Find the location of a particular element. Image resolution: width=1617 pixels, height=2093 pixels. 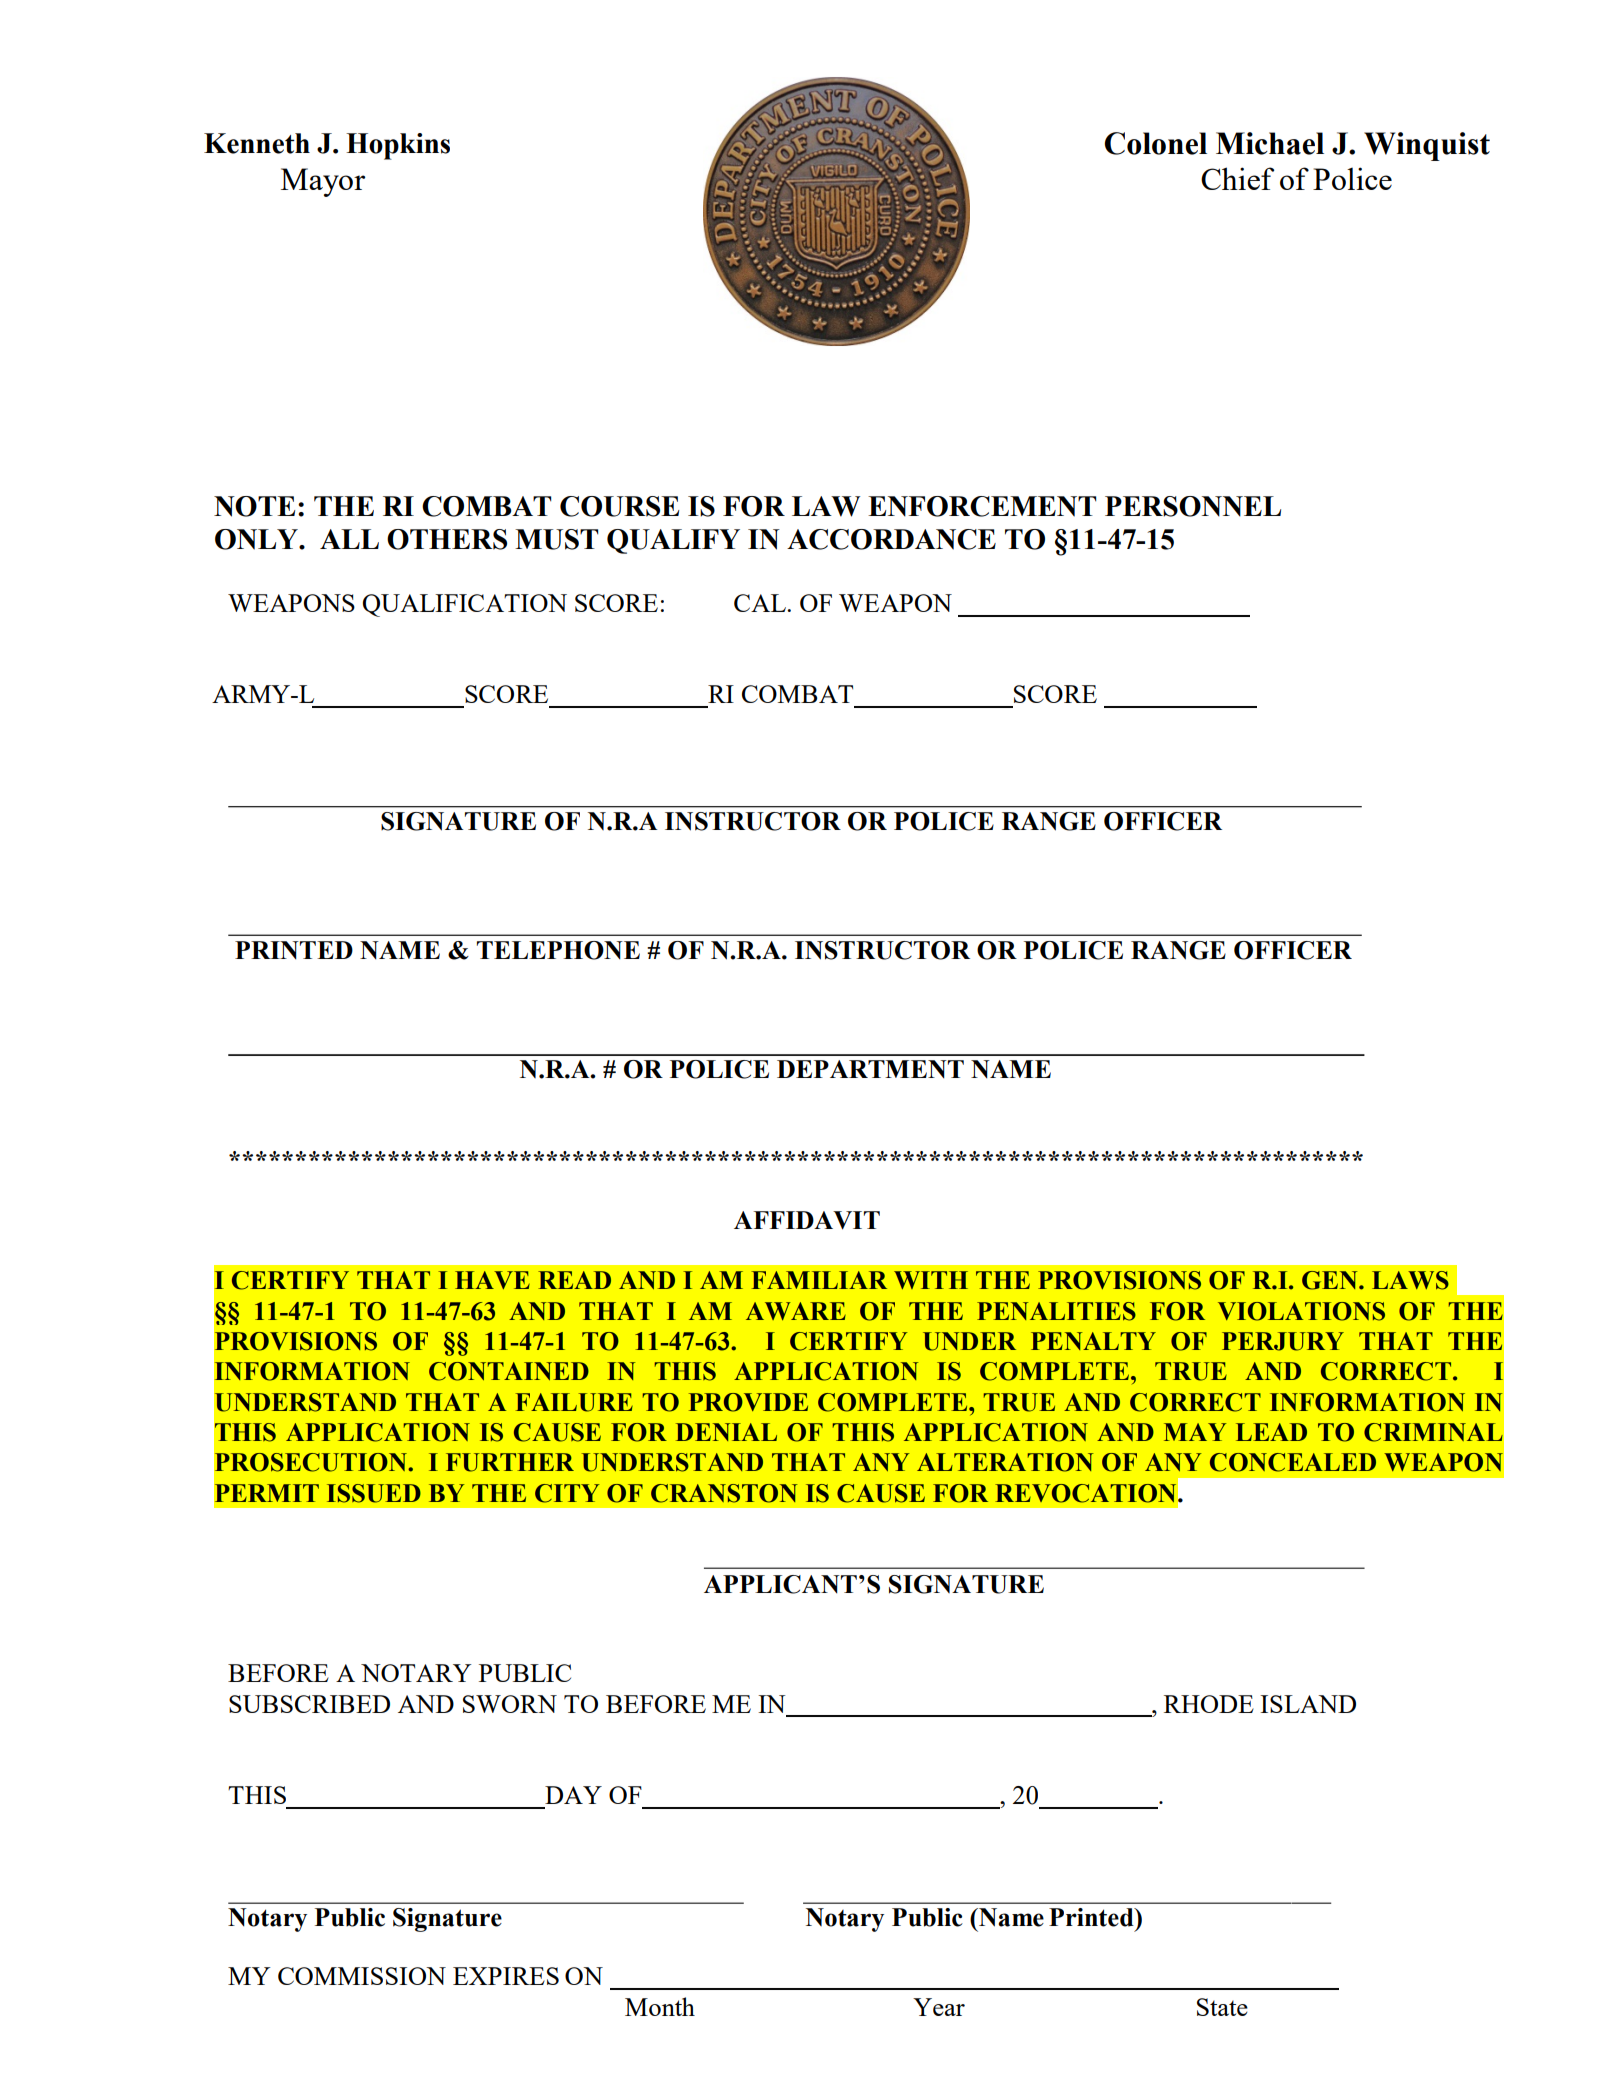

Colonel is located at coordinates (1156, 143).
